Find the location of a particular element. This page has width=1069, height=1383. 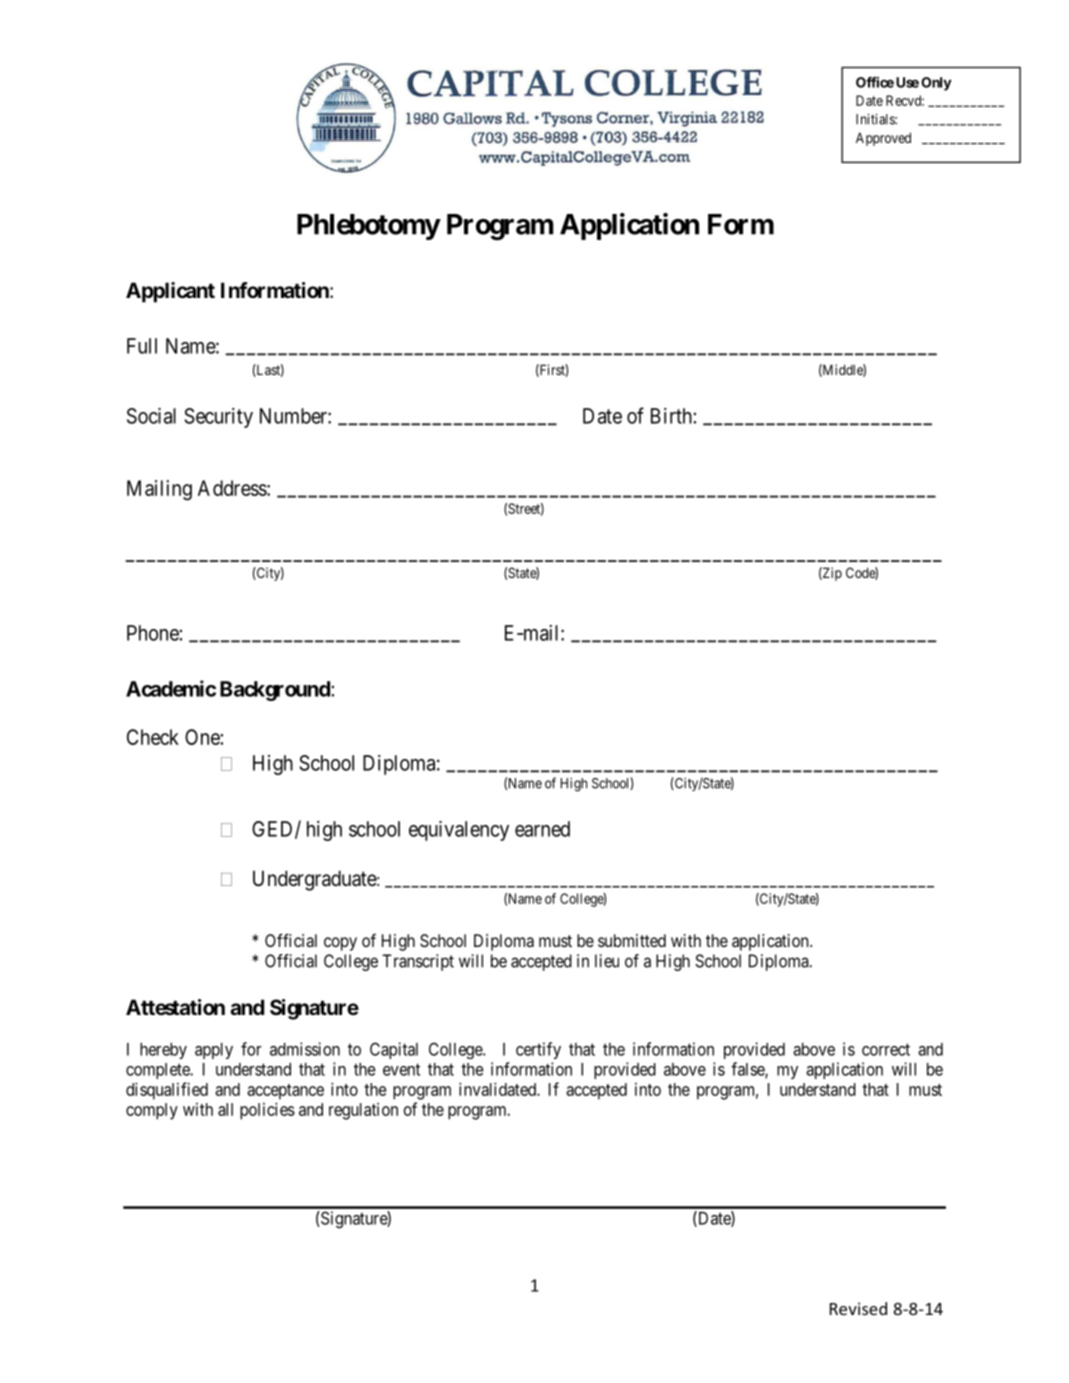

lieu is located at coordinates (607, 961).
